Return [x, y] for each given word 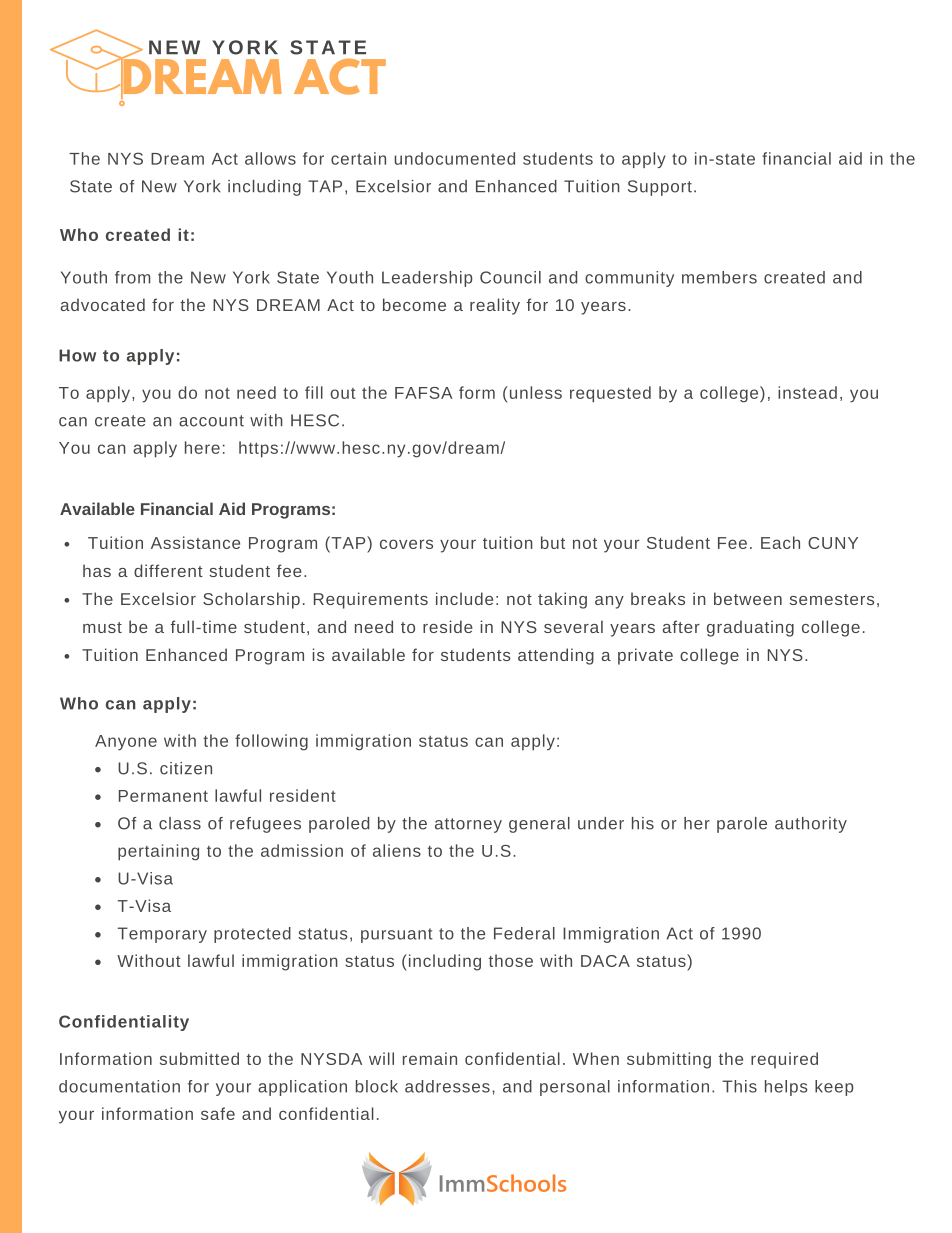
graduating [750, 628]
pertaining [158, 852]
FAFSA [424, 393]
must [102, 627]
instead [807, 392]
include [464, 598]
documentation [119, 1086]
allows [270, 158]
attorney [468, 825]
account [211, 421]
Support [660, 188]
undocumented [454, 158]
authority [811, 825]
